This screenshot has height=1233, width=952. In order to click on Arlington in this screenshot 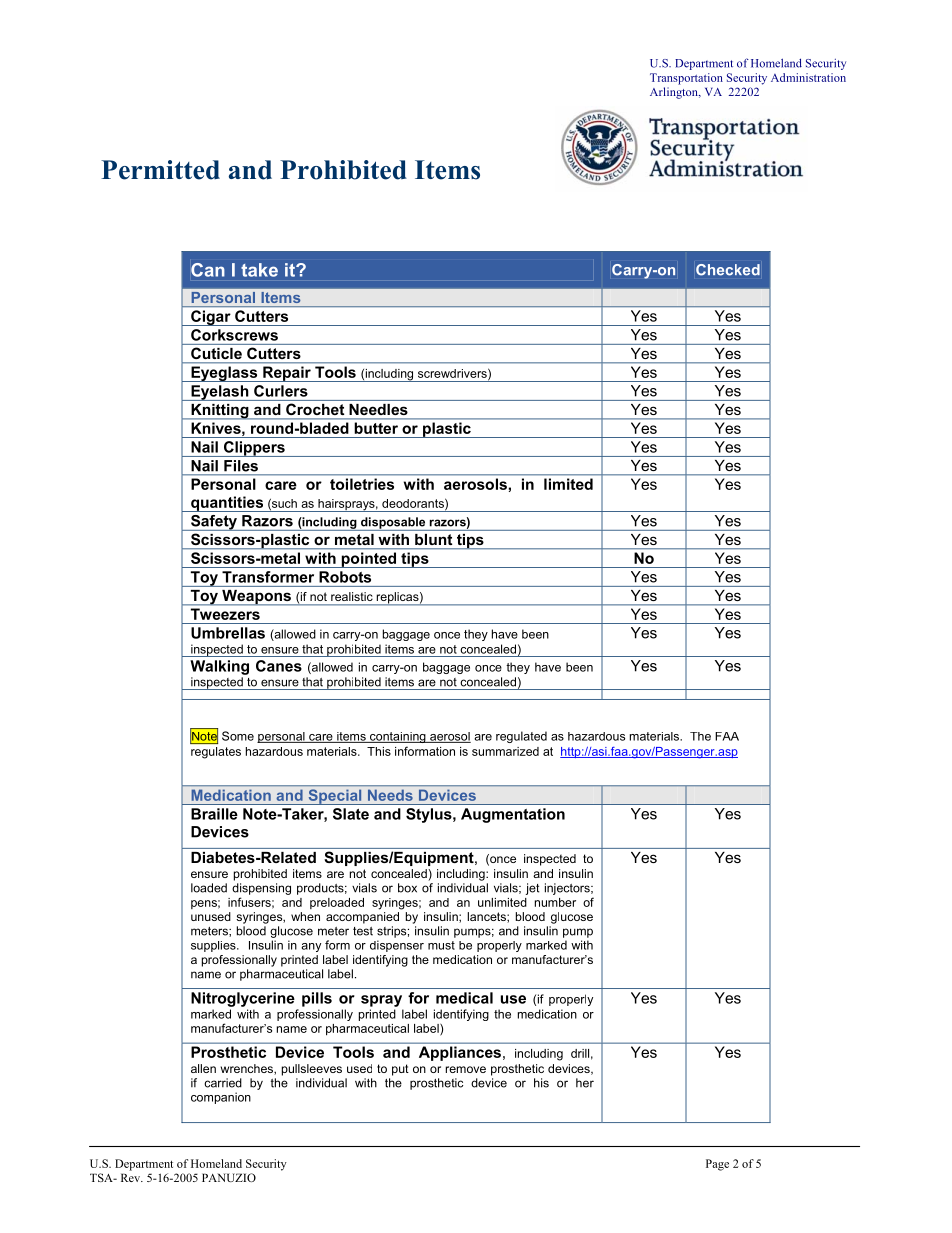, I will do `click(675, 93)`.
